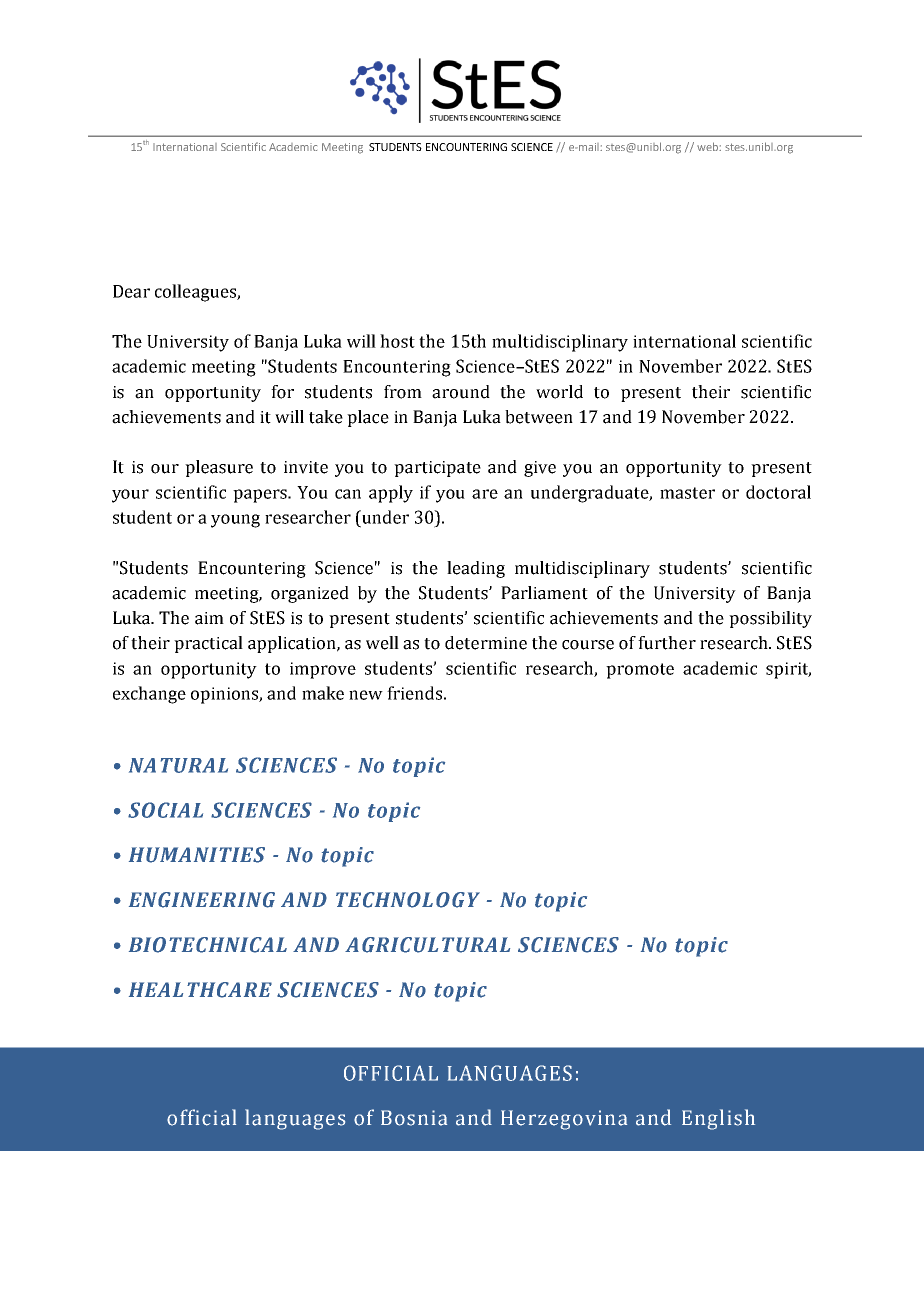  I want to click on colleagues, so click(196, 293).
